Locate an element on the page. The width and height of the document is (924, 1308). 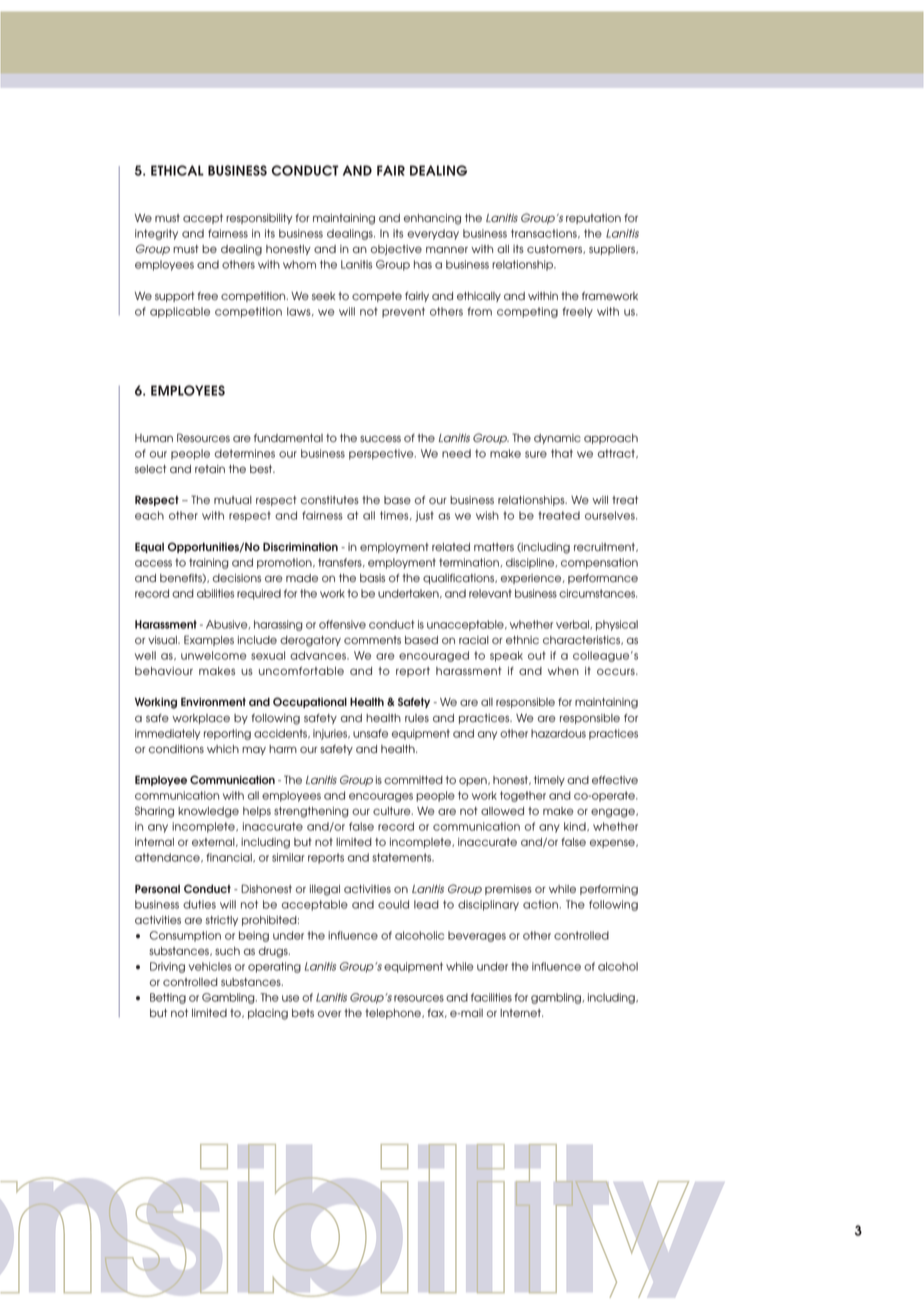
Internet is located at coordinates (521, 1013).
